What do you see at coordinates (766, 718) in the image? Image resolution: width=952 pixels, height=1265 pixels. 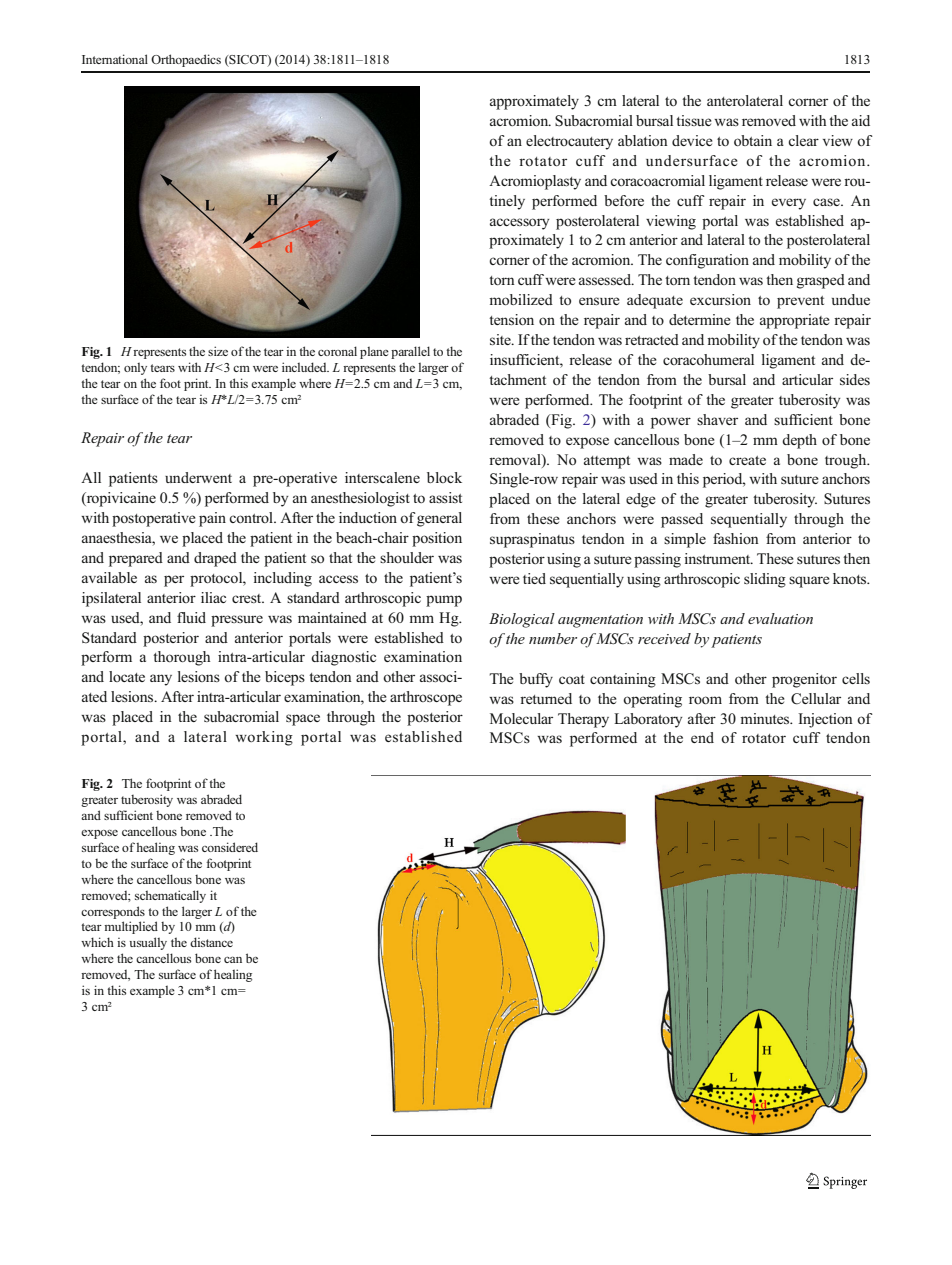 I see `minutes` at bounding box center [766, 718].
